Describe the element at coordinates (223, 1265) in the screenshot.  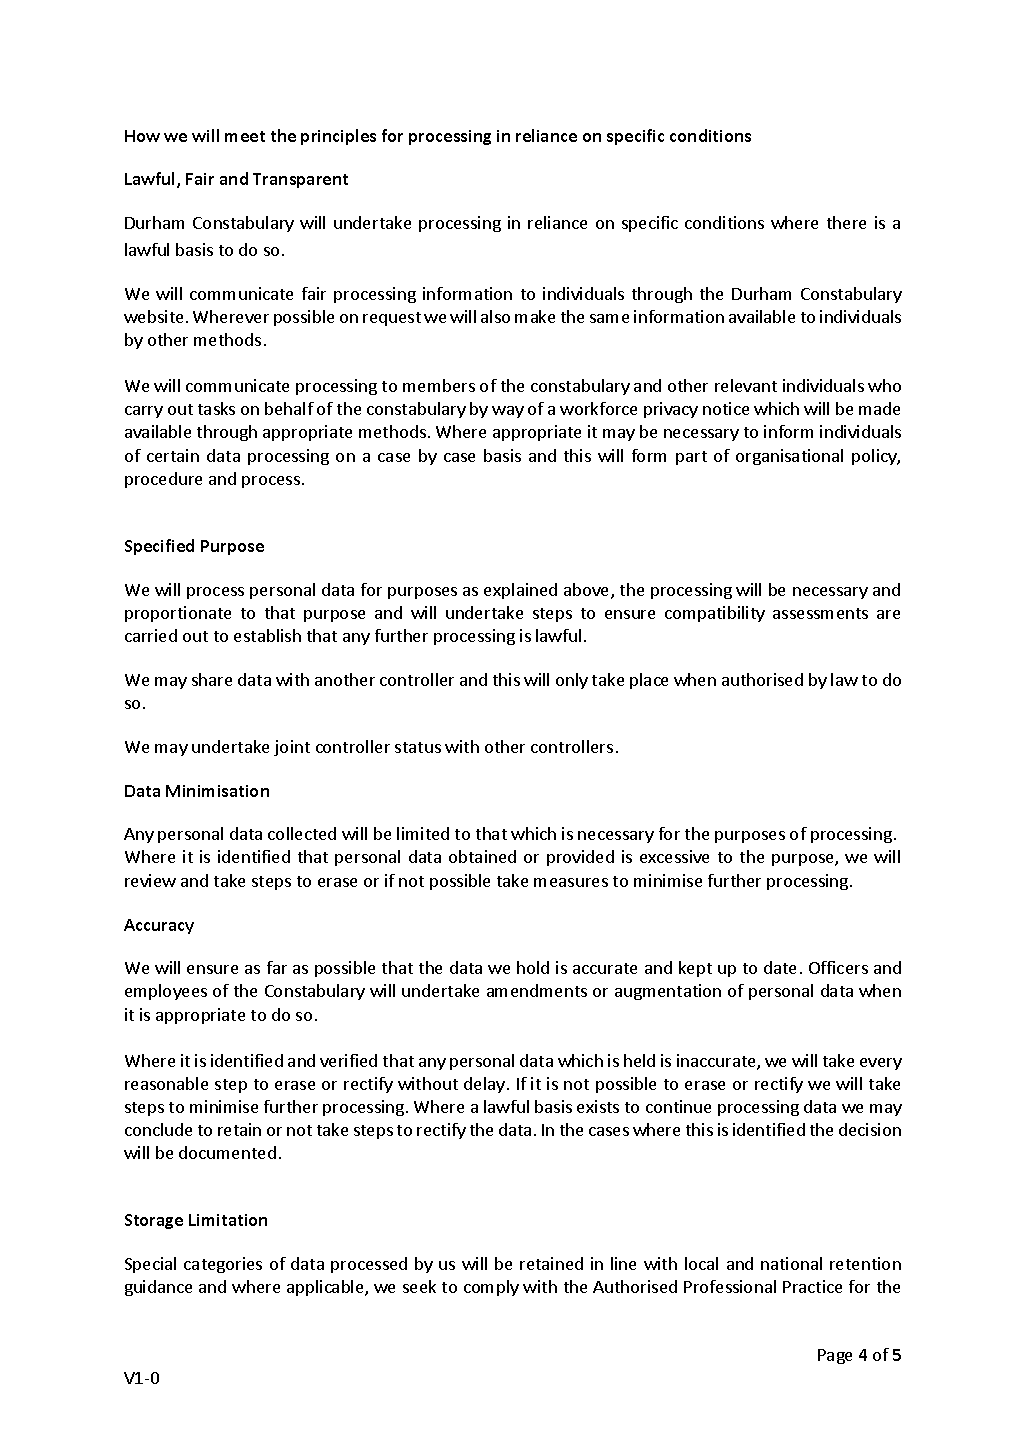
I see `categories` at that location.
